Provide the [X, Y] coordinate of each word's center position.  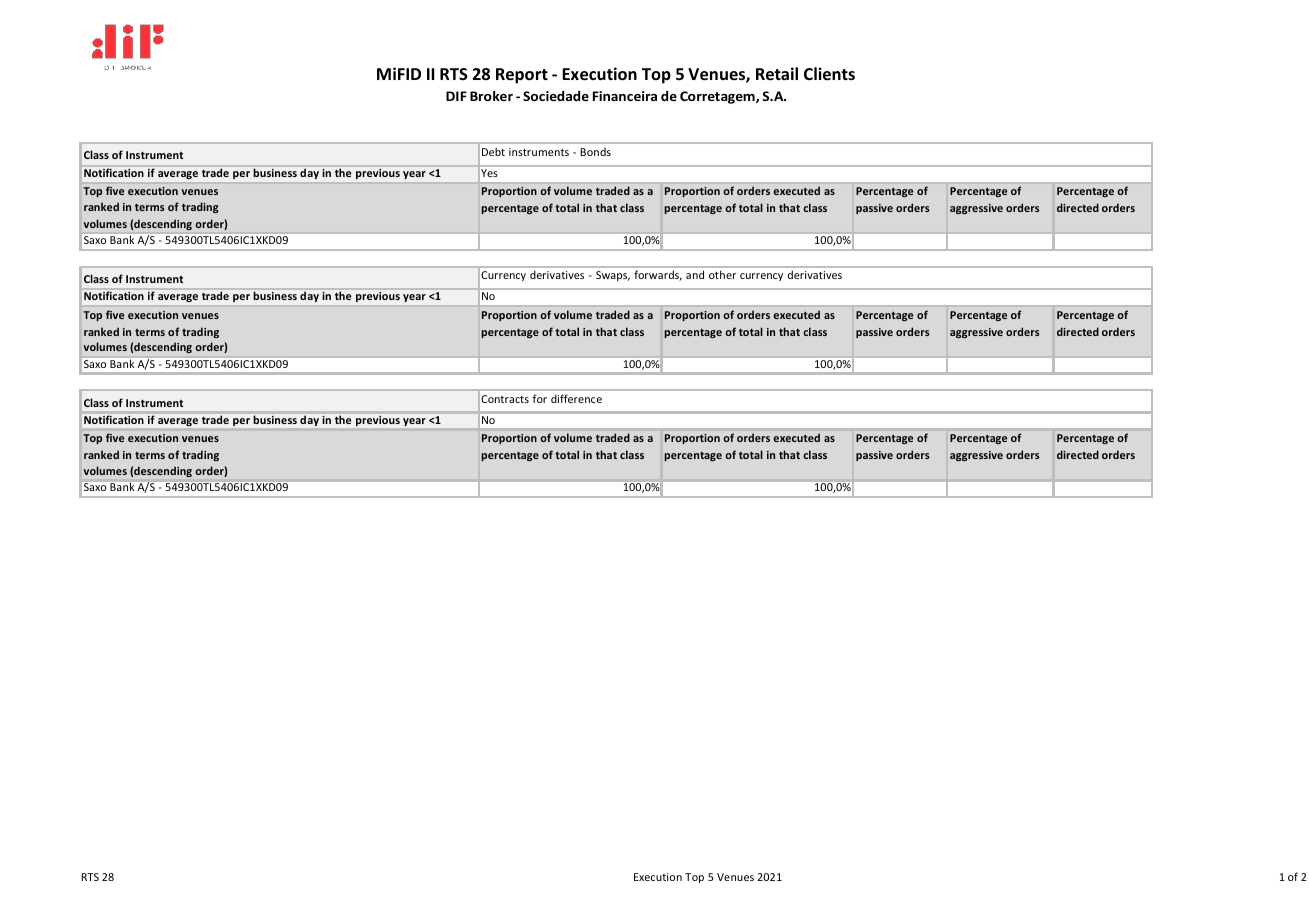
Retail [777, 74]
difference [576, 398]
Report [522, 76]
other [722, 274]
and [695, 274]
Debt [493, 151]
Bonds [595, 152]
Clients [829, 74]
